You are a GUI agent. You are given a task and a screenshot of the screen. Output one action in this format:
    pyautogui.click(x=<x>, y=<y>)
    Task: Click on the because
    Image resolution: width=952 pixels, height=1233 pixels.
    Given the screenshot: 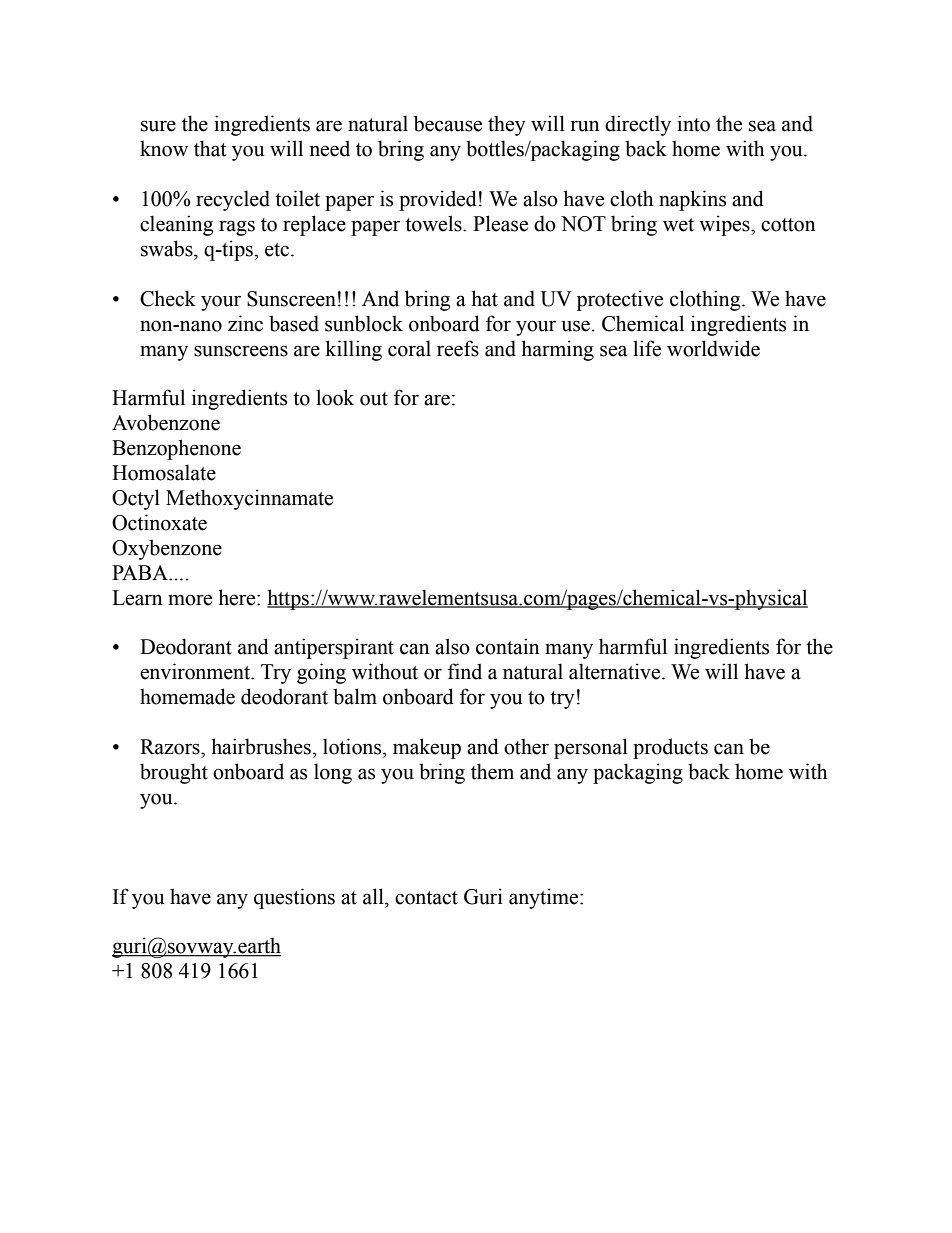 What is the action you would take?
    pyautogui.click(x=448, y=123)
